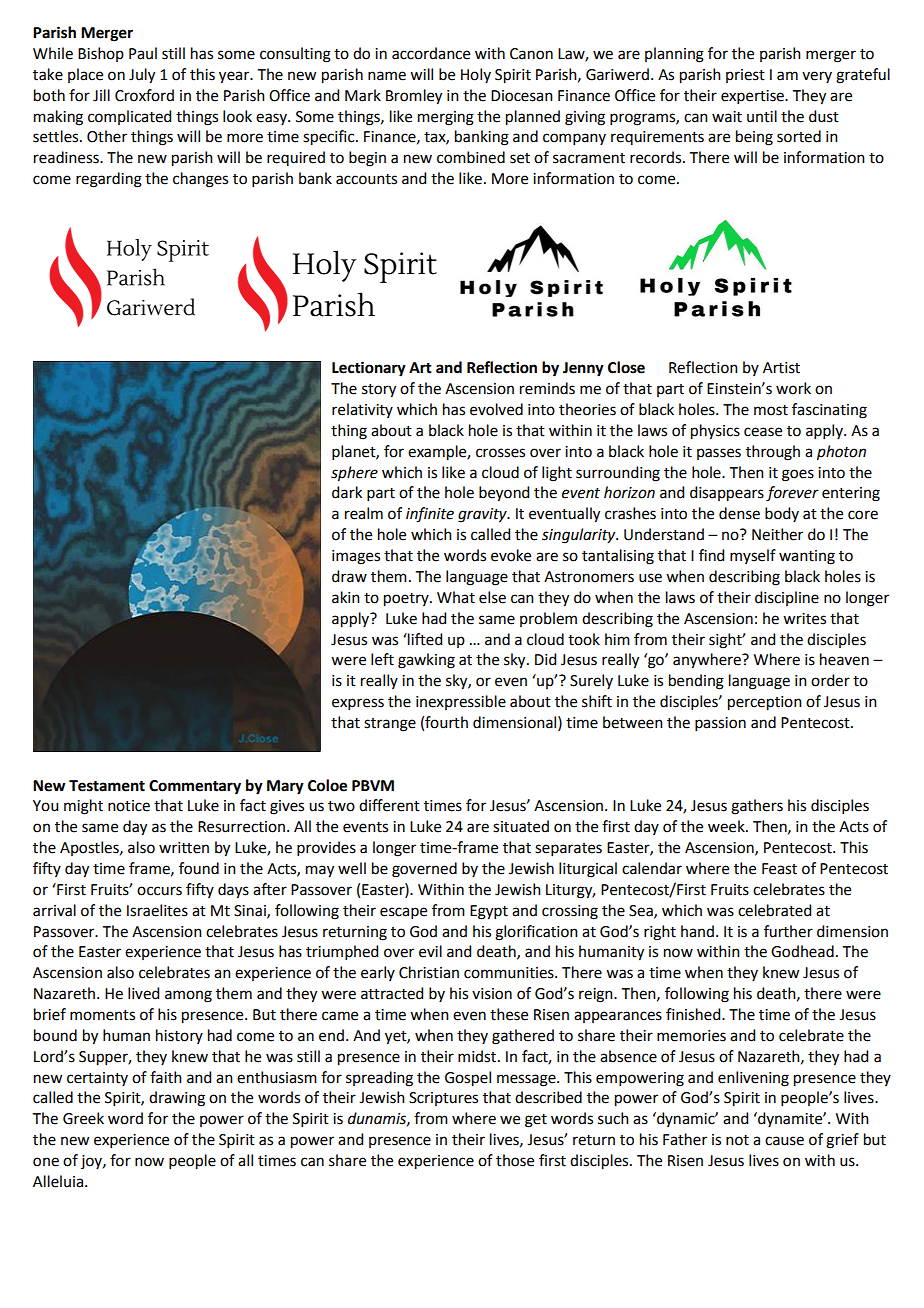 The image size is (924, 1308). Describe the element at coordinates (787, 598) in the screenshot. I see `discipline` at that location.
